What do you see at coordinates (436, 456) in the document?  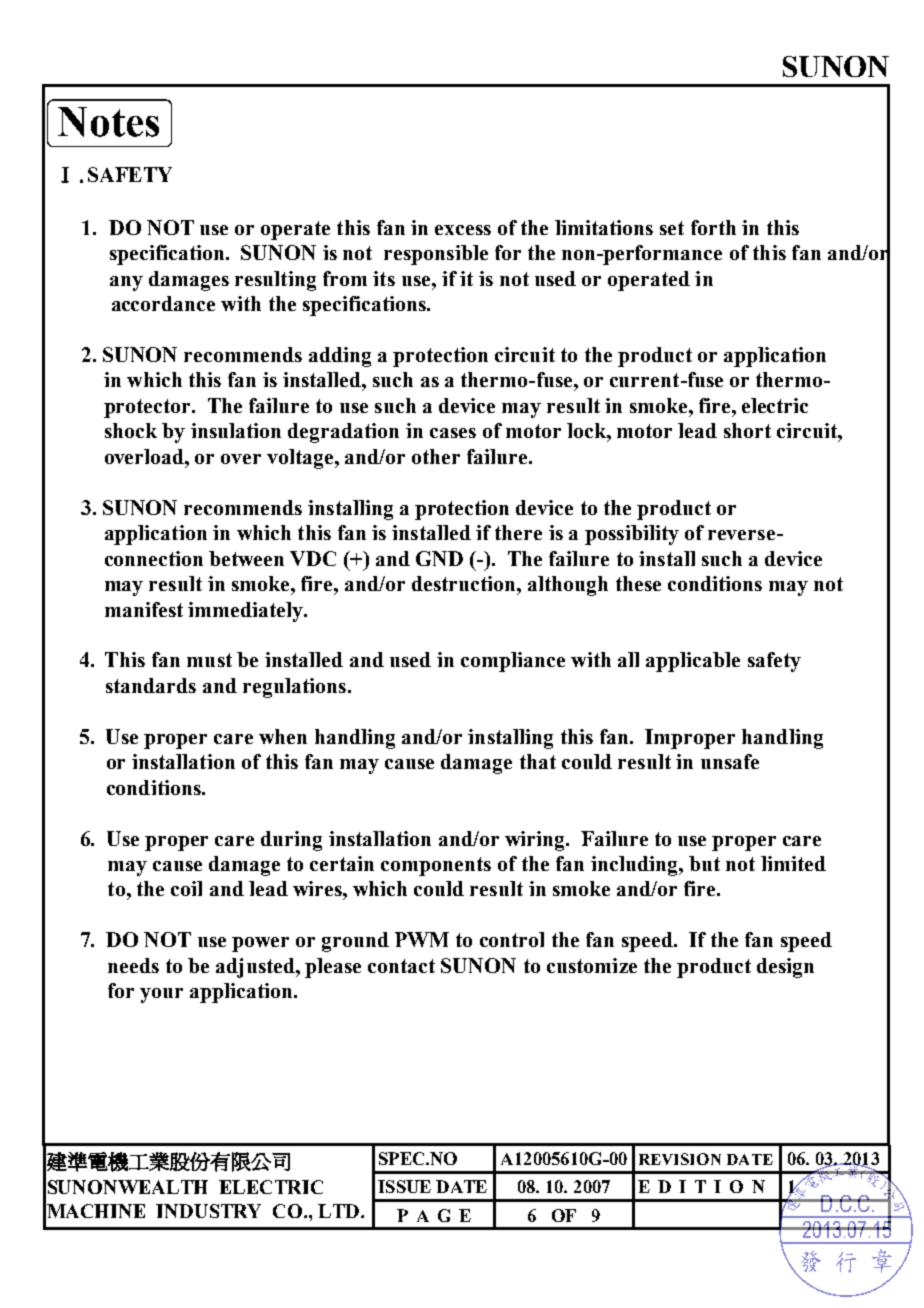 I see `other` at bounding box center [436, 456].
